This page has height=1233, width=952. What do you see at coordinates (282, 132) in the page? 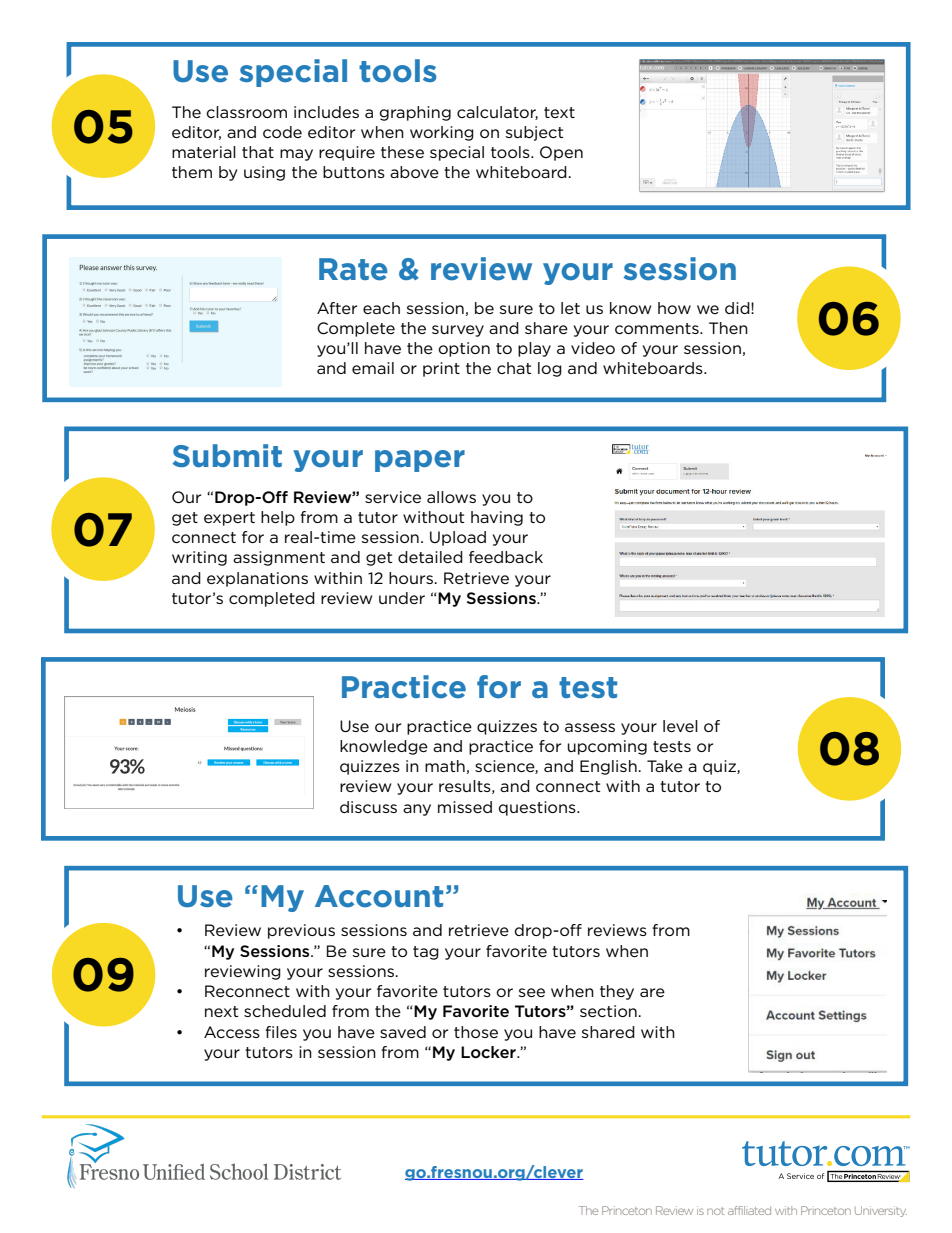
I see `code` at bounding box center [282, 132].
